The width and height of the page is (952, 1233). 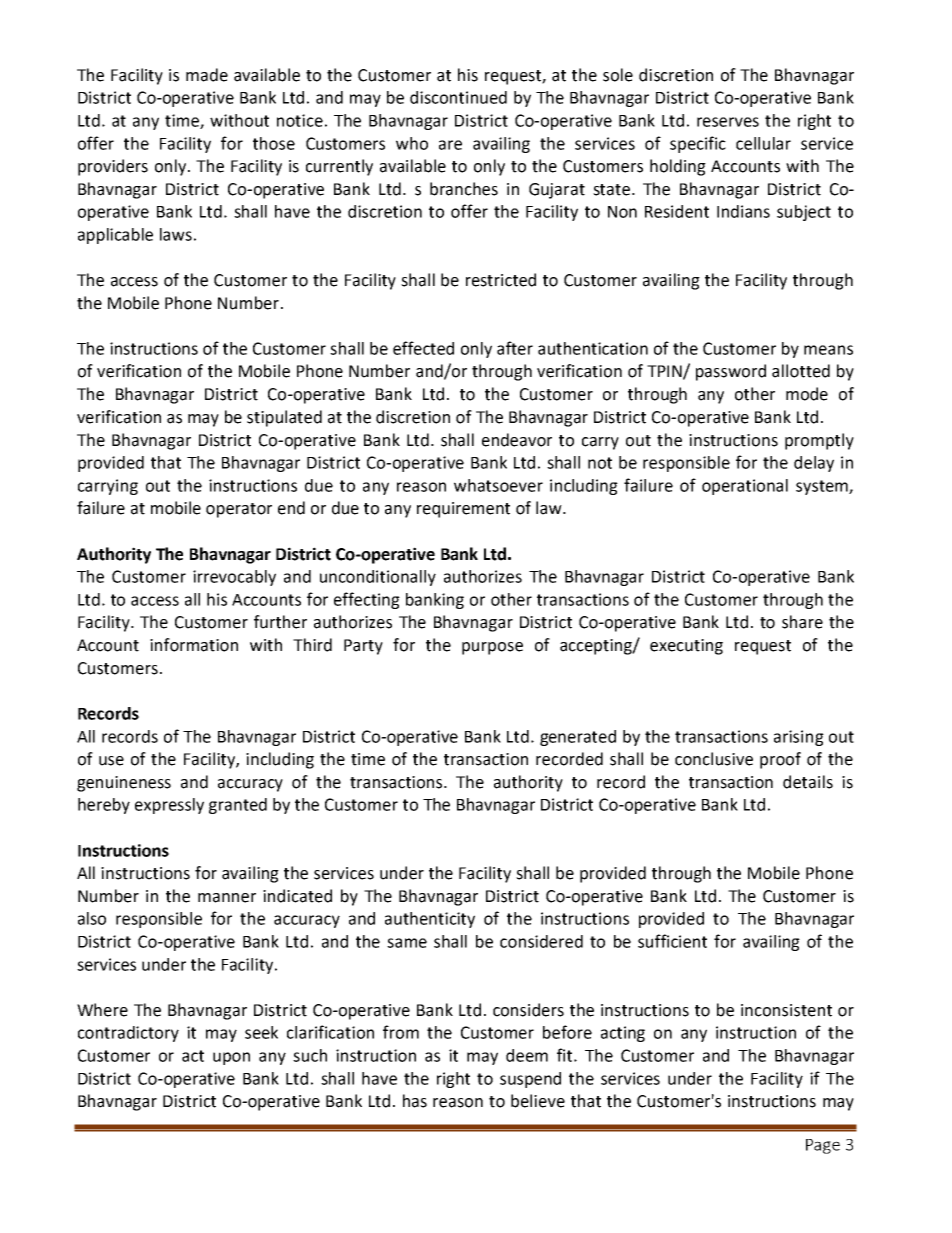 I want to click on made, so click(x=207, y=75).
